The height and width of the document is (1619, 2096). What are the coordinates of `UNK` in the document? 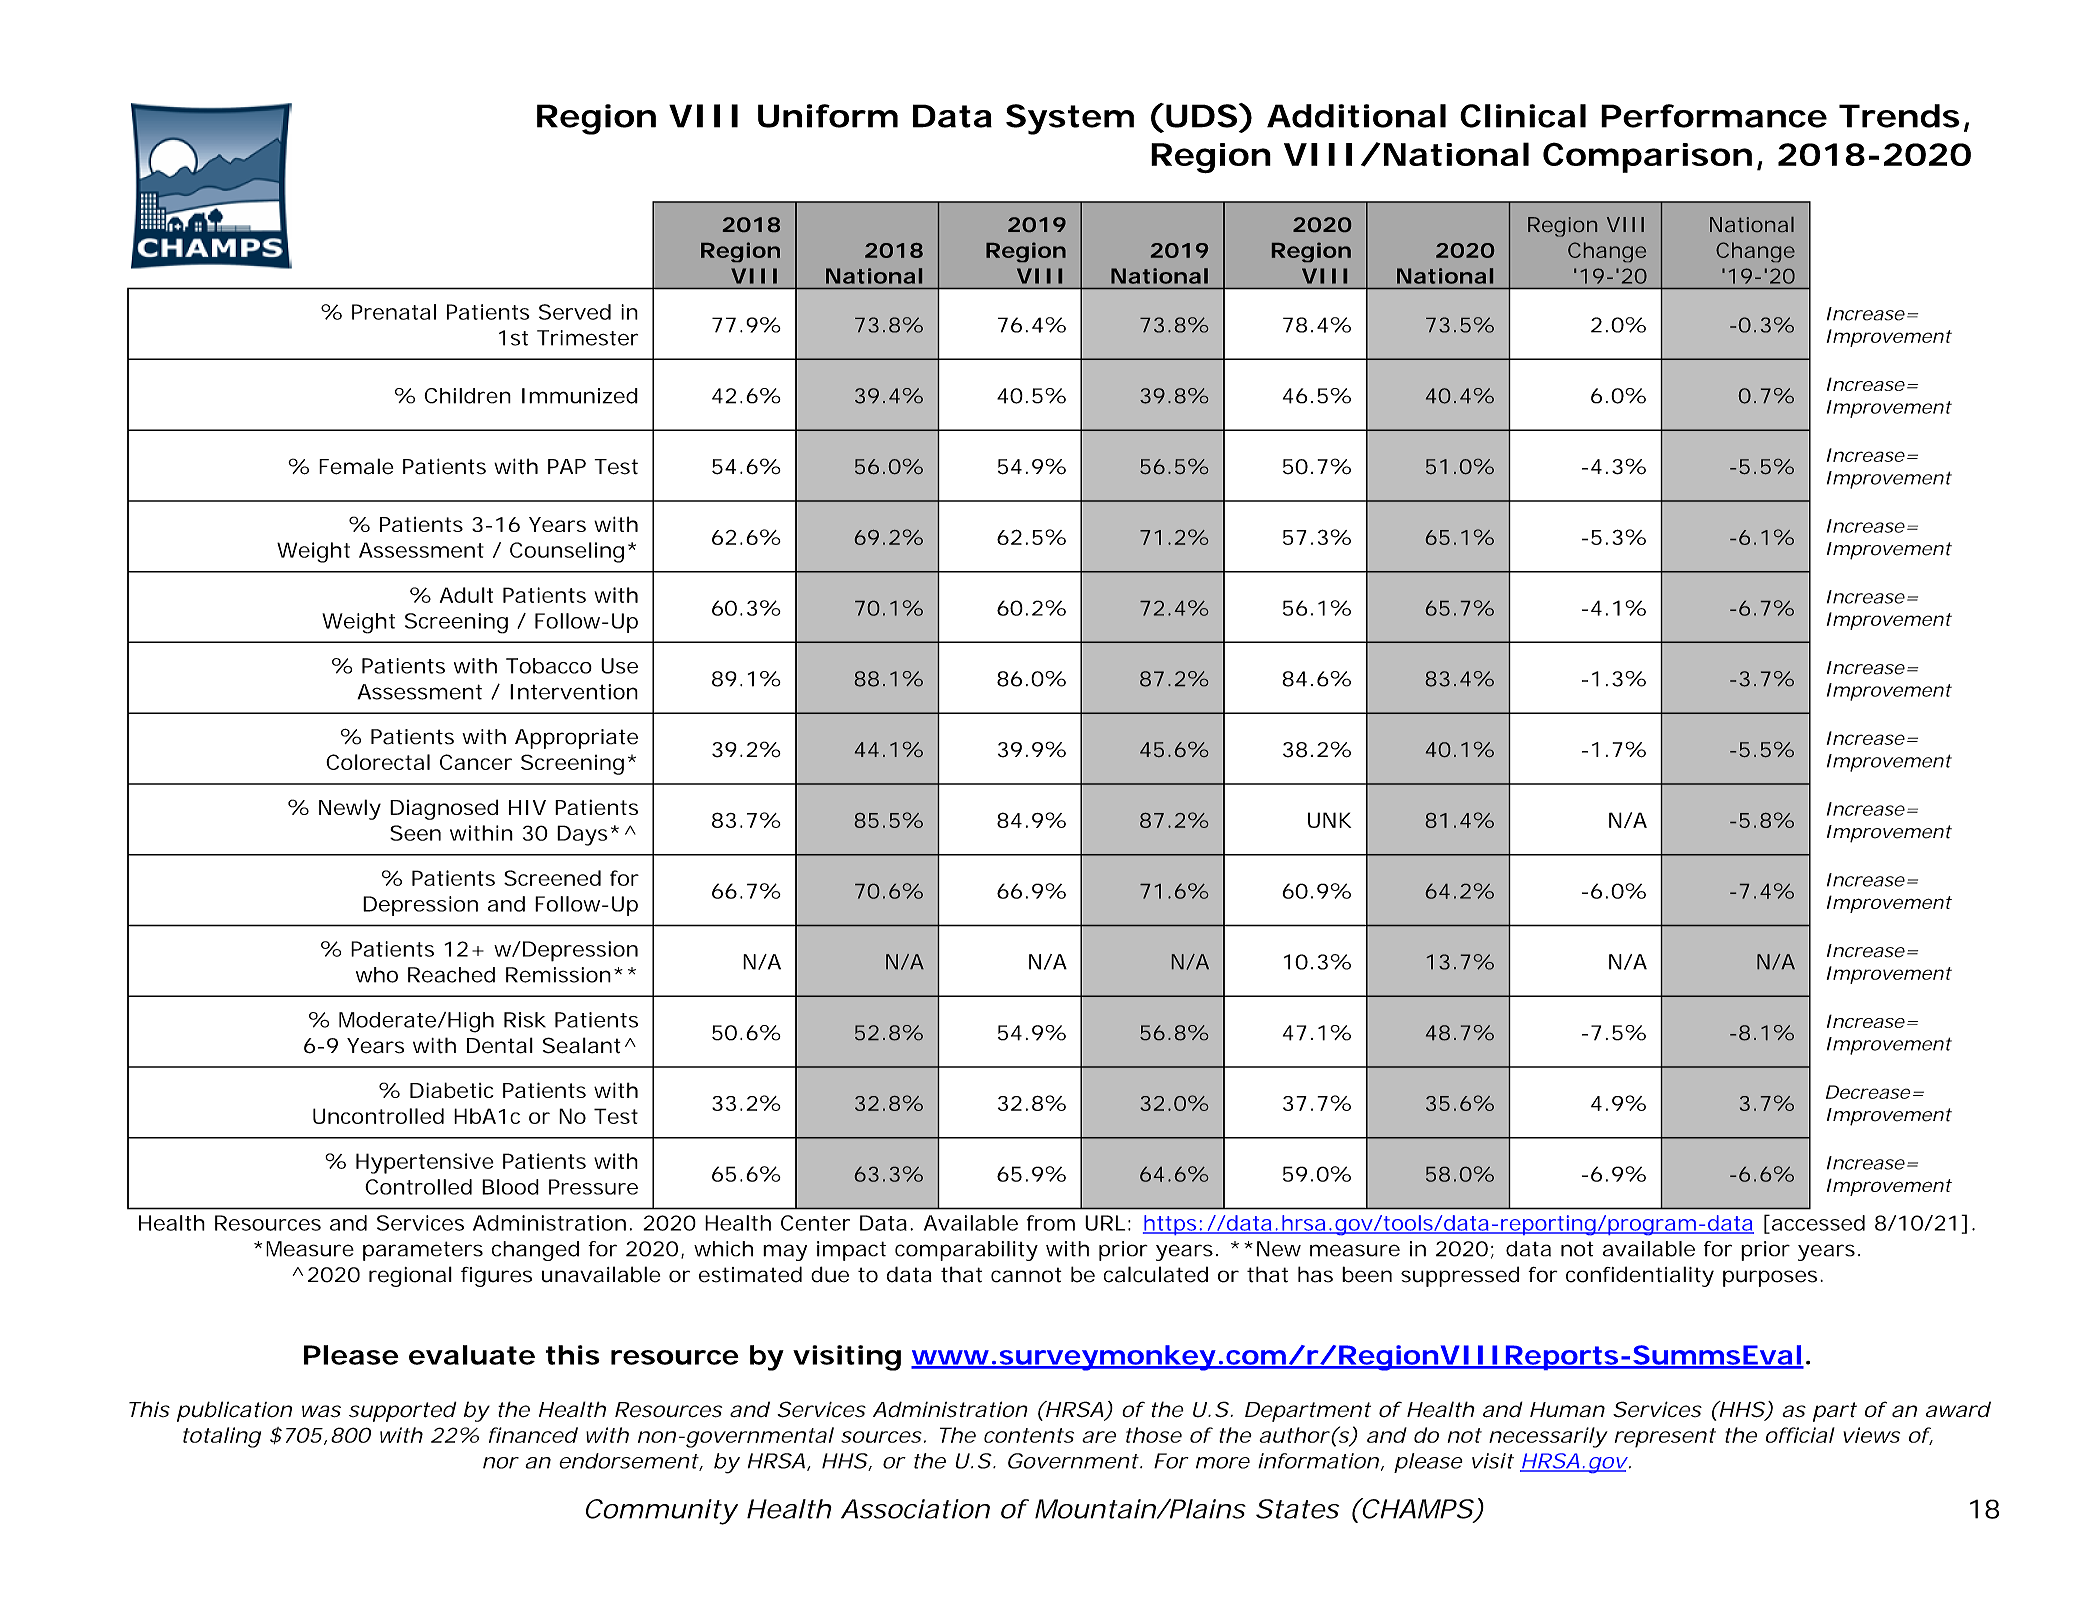 It's located at (1329, 820).
